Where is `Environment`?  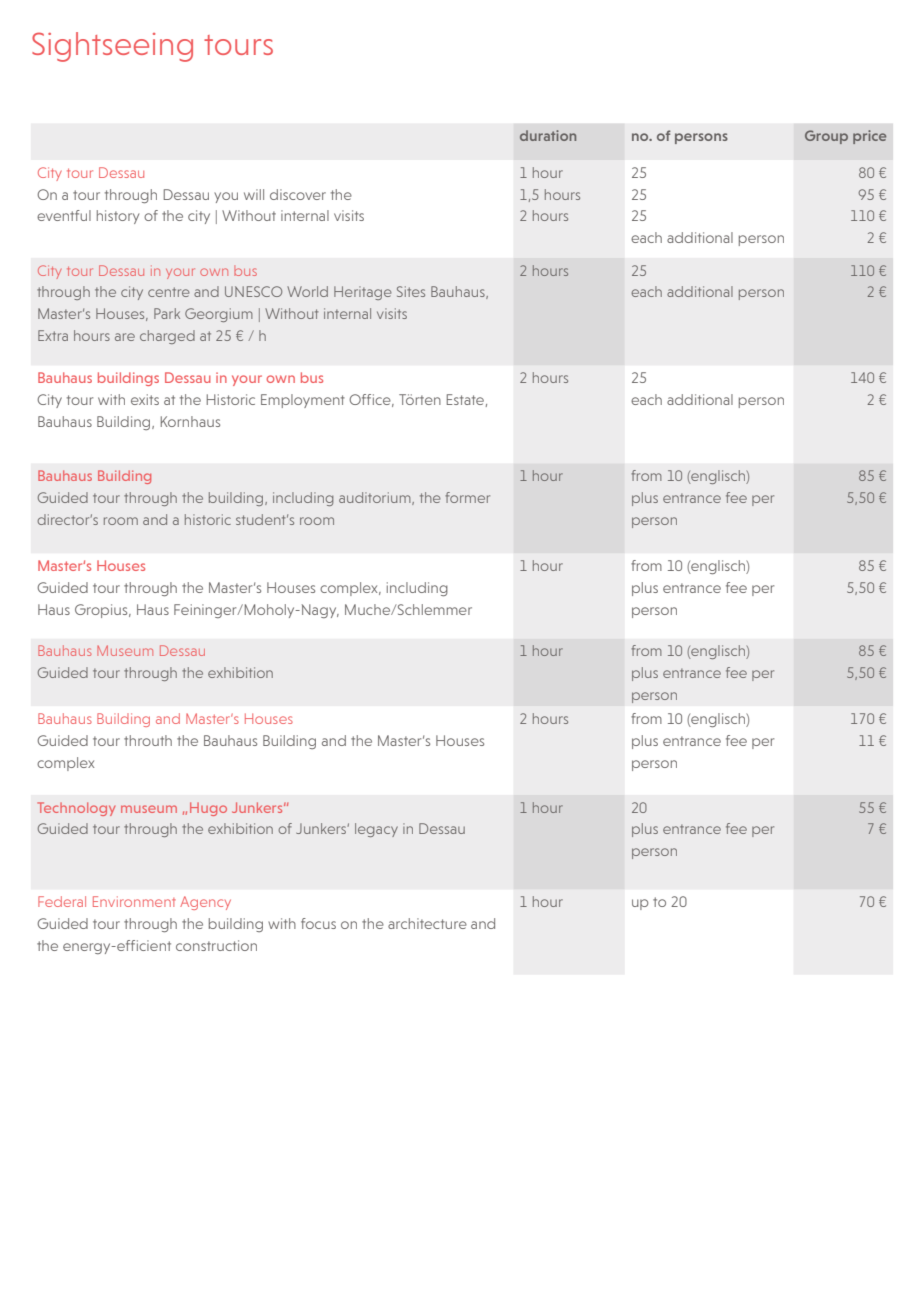
Environment is located at coordinates (134, 901).
